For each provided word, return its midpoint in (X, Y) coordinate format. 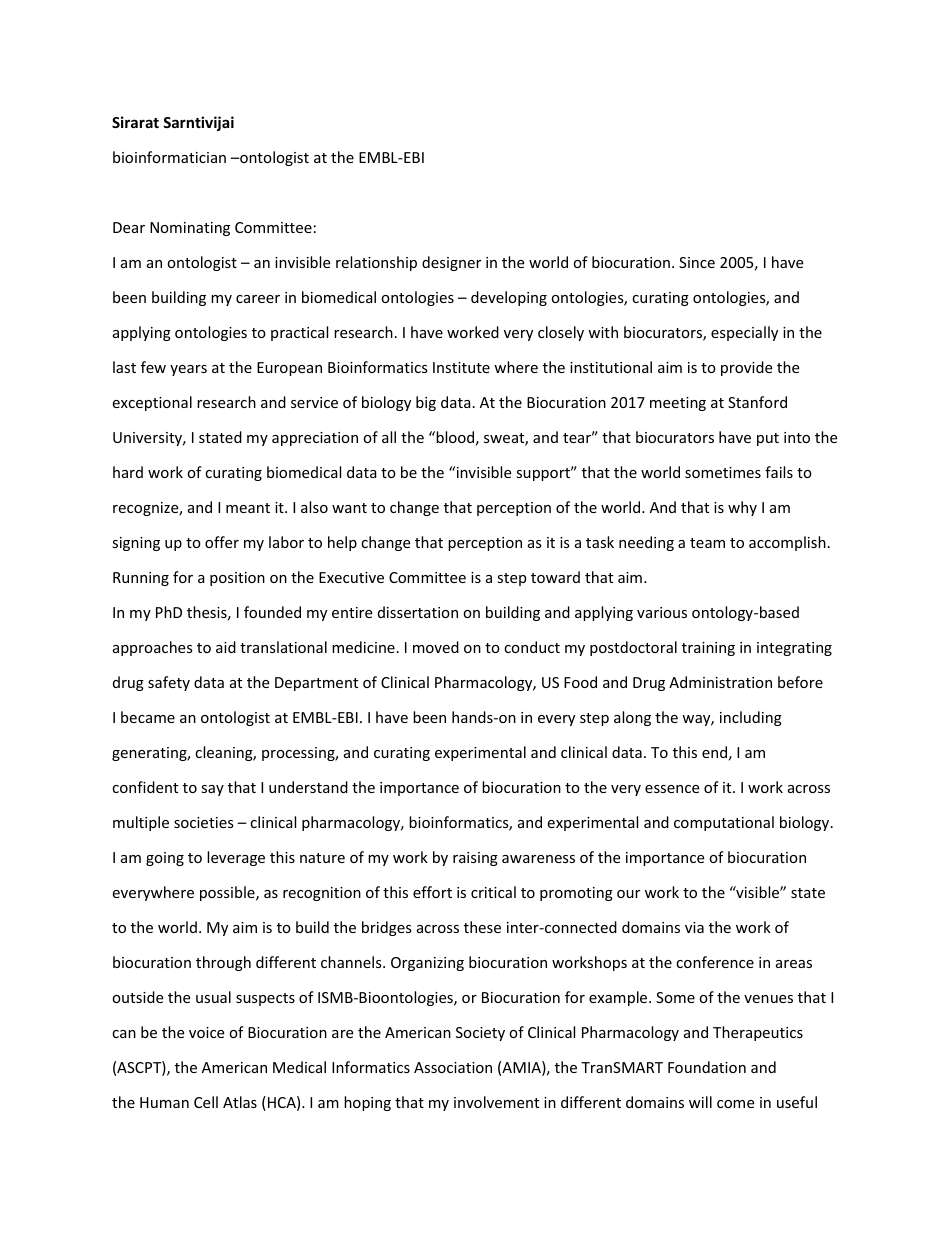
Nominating (190, 229)
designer (451, 263)
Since (697, 262)
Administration (720, 682)
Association (453, 1067)
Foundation (707, 1067)
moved (436, 647)
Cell (206, 1102)
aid (226, 647)
